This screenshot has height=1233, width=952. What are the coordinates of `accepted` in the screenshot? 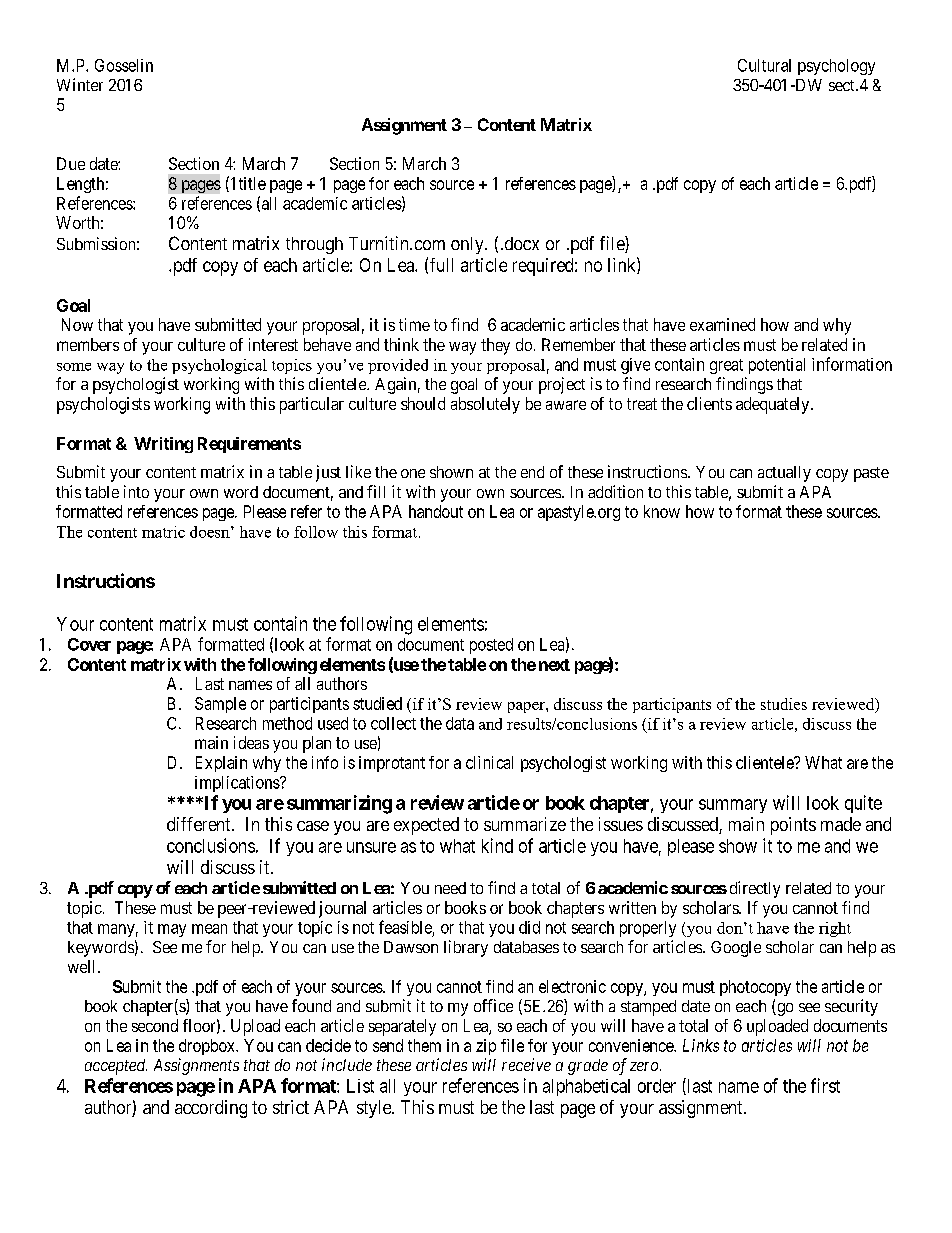 It's located at (116, 1067).
